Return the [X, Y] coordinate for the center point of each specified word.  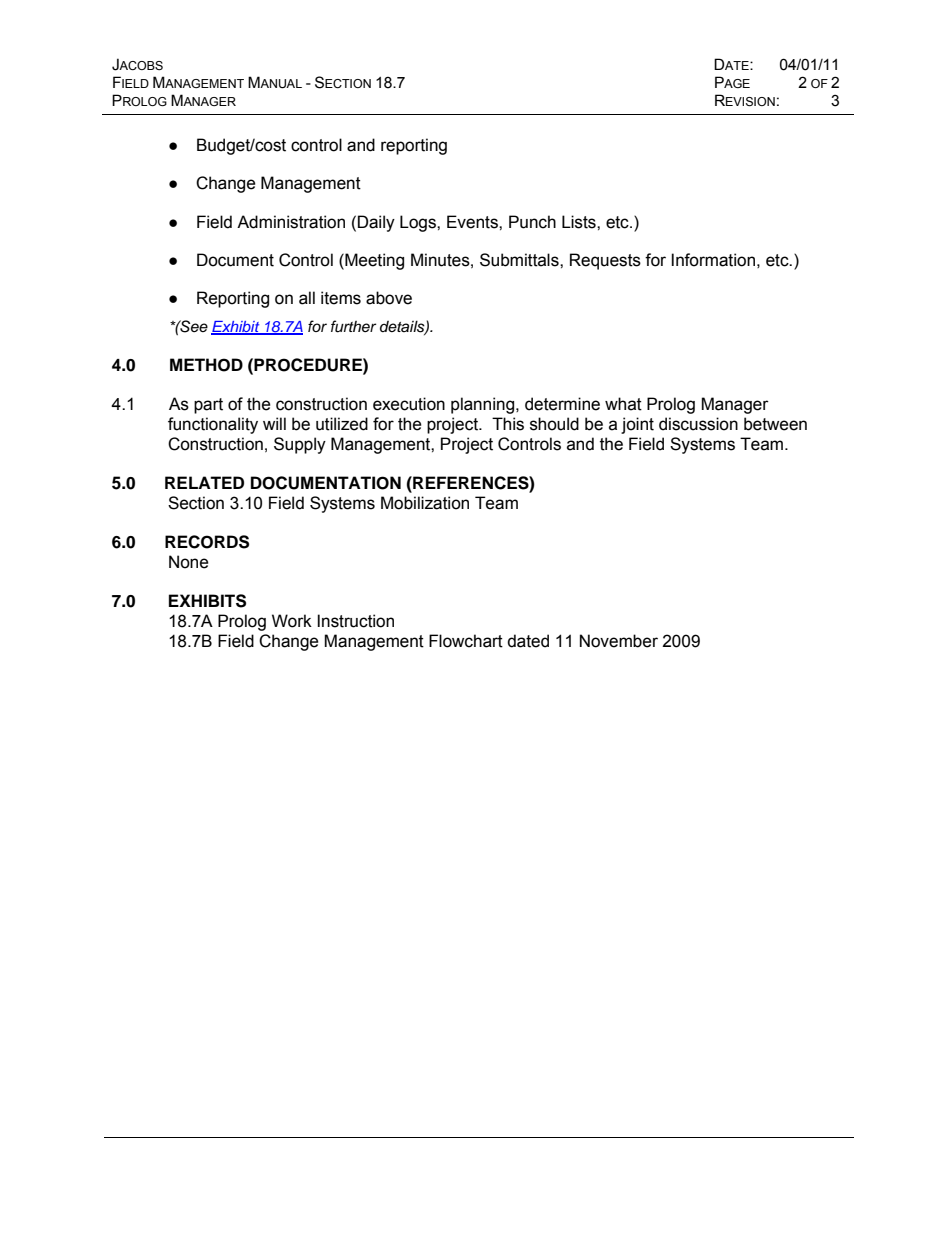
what [623, 404]
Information [713, 260]
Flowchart [466, 641]
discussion [698, 424]
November [619, 641]
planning [484, 405]
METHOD [206, 365]
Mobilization [425, 503]
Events [473, 222]
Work [292, 621]
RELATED [204, 482]
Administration [291, 222]
